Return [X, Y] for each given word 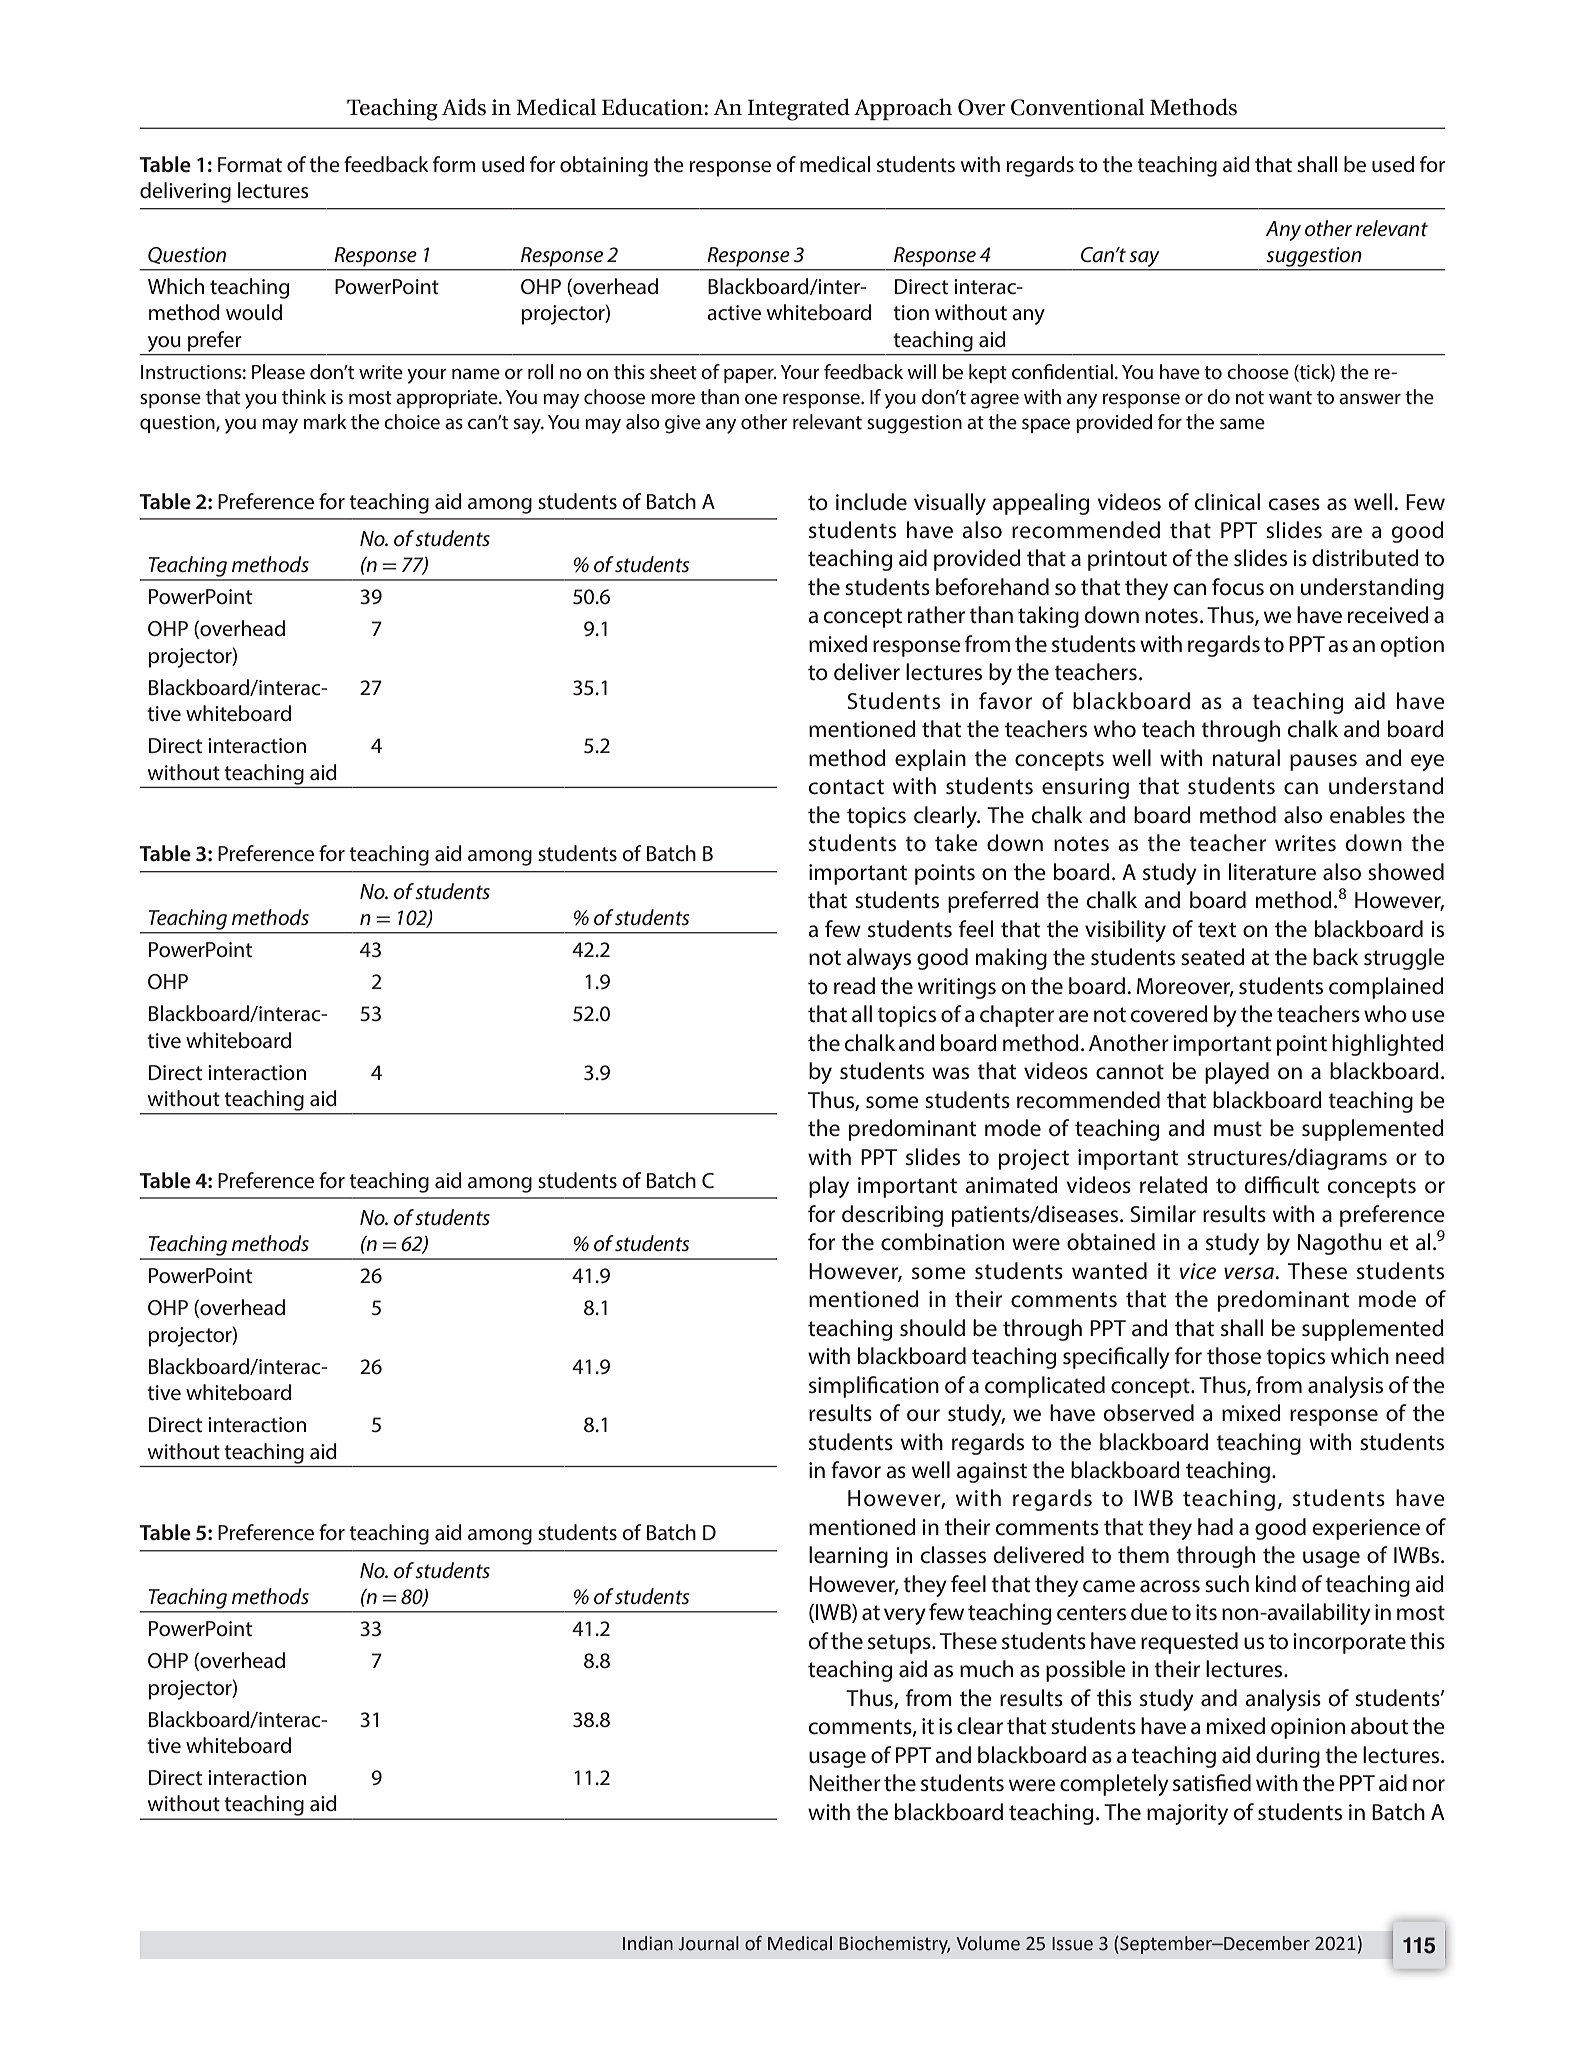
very [905, 1616]
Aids [464, 107]
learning [848, 1557]
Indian [648, 1943]
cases [1294, 504]
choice [412, 421]
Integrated [798, 109]
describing [892, 1216]
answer [1370, 399]
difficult [1282, 1185]
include [871, 502]
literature [1272, 872]
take [956, 843]
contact [846, 787]
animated [1011, 1185]
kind [1276, 1583]
